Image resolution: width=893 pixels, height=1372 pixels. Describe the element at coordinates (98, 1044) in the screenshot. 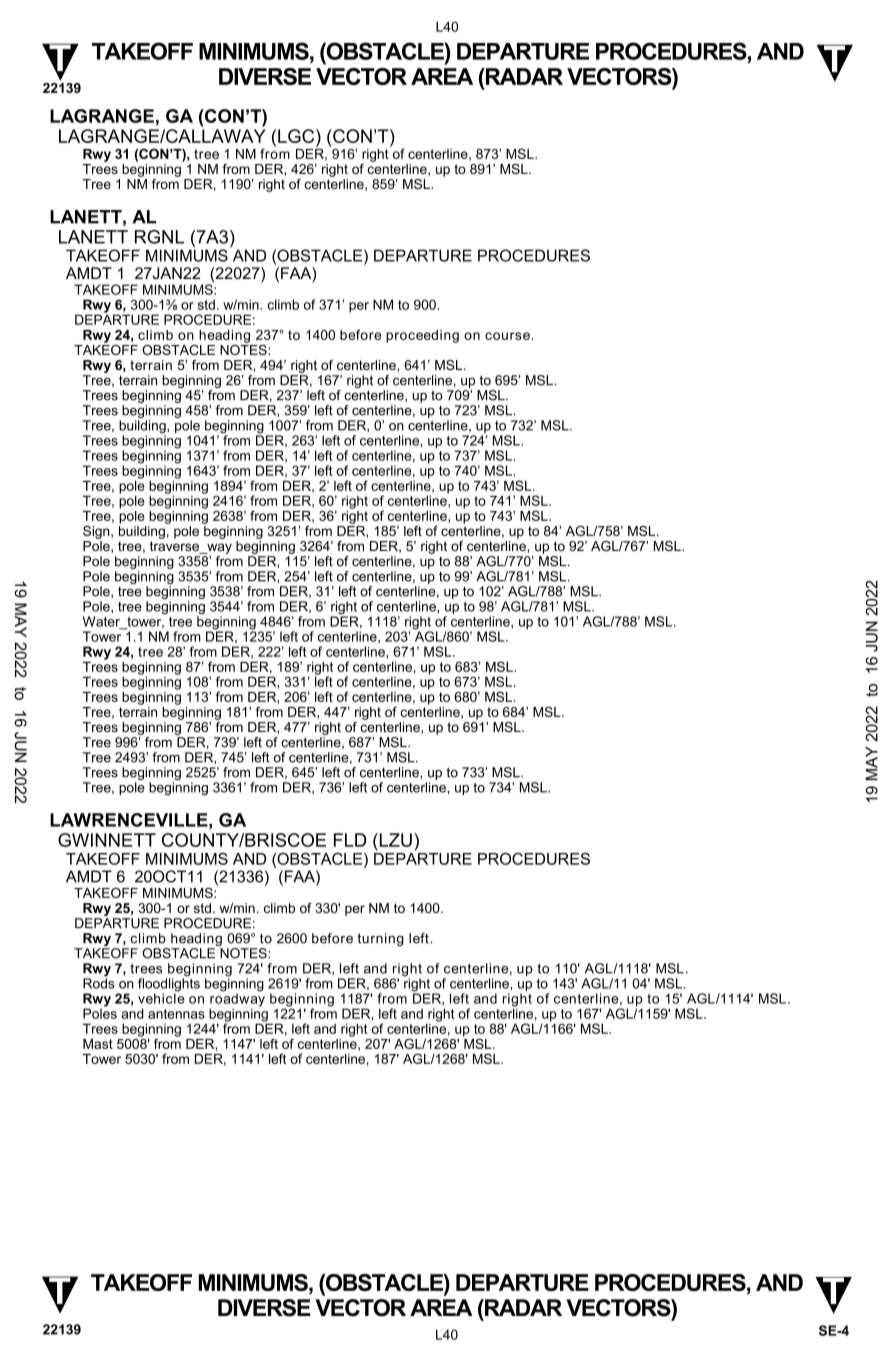

I see `Mast` at that location.
